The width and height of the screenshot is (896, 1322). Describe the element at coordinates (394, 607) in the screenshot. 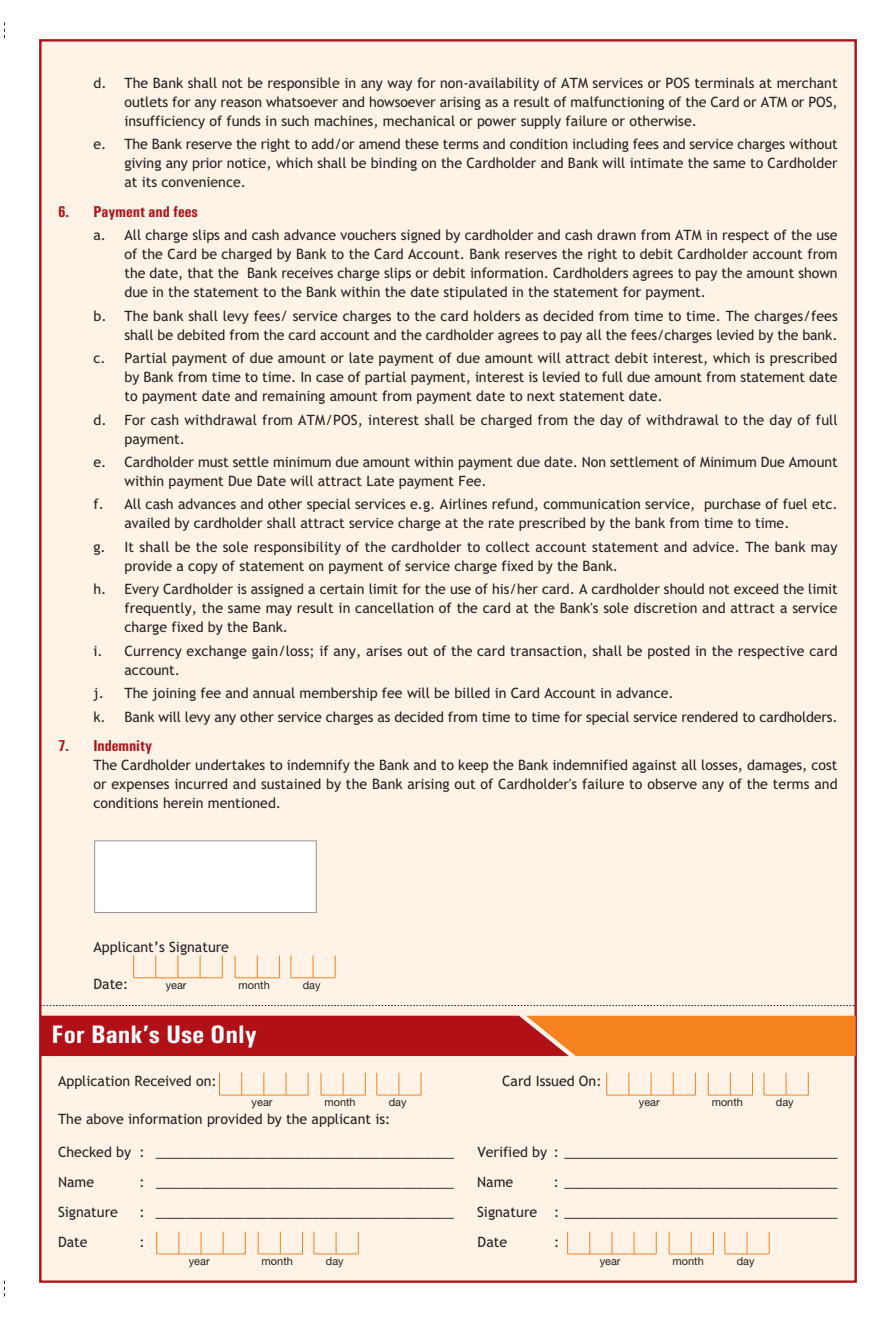

I see `cancellation` at that location.
